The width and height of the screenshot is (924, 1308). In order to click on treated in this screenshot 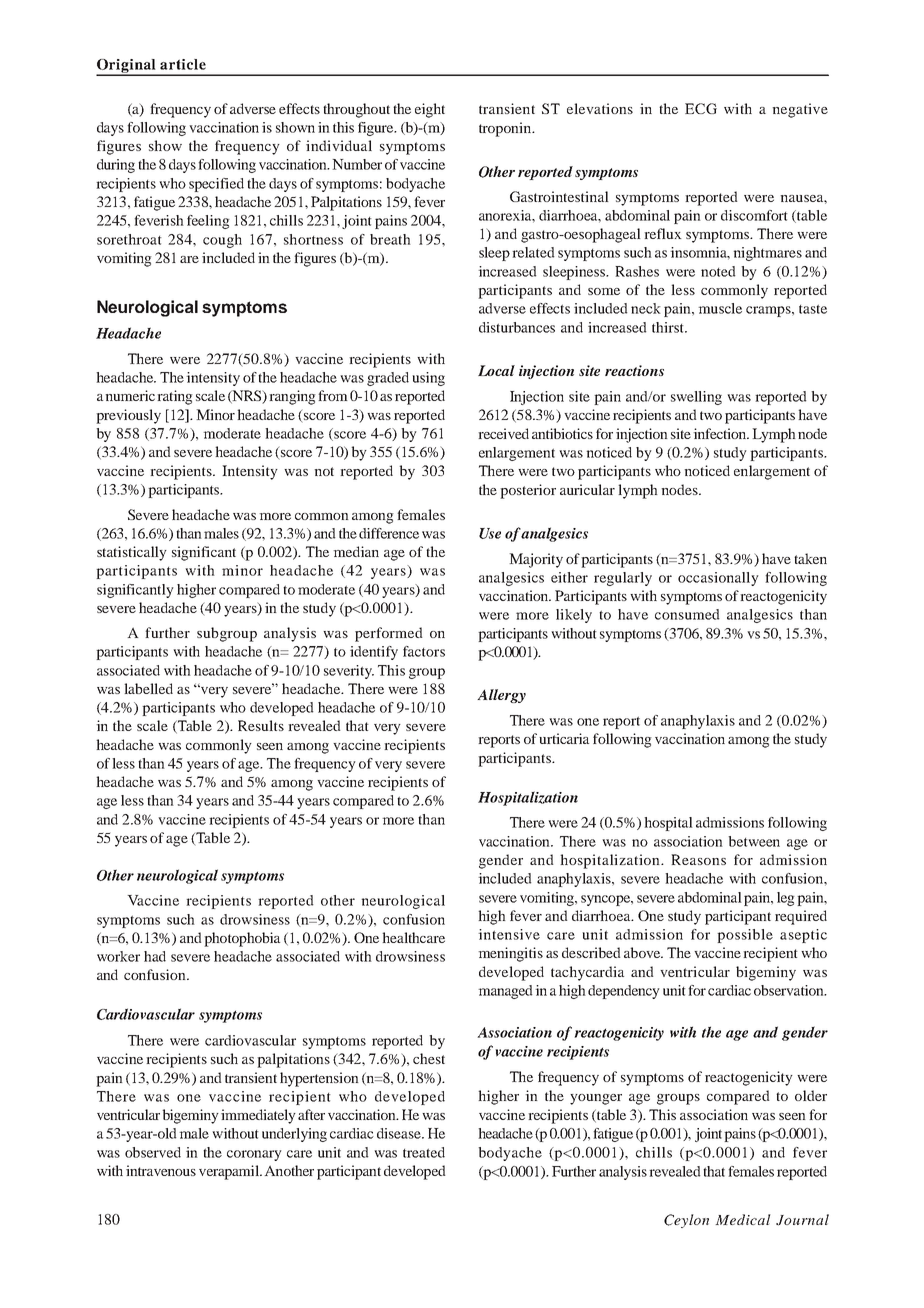, I will do `click(424, 1152)`.
